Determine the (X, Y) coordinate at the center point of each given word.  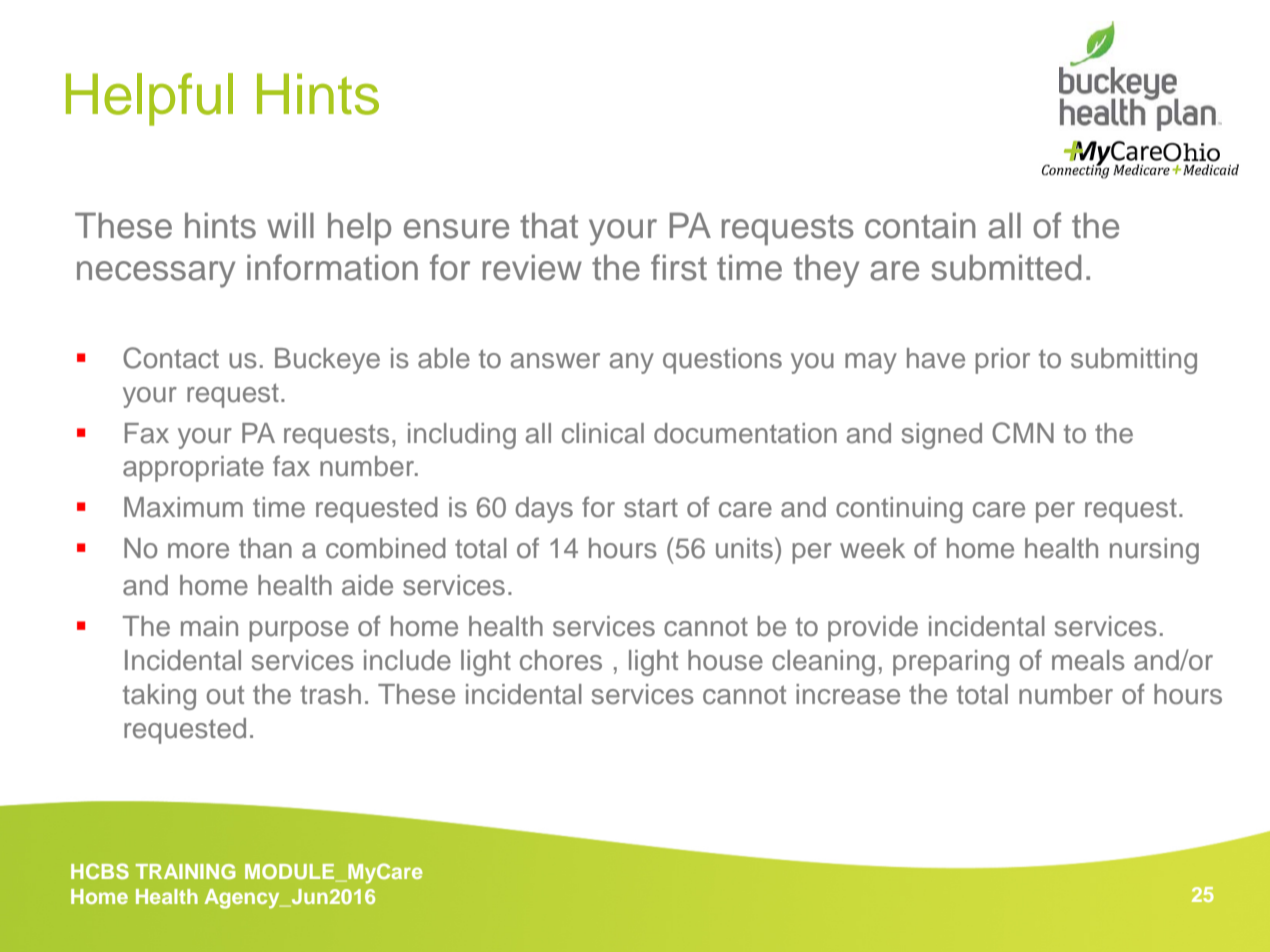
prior (1002, 361)
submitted (1006, 267)
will (290, 225)
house (725, 660)
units (744, 548)
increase (848, 694)
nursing (1154, 551)
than (265, 548)
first (679, 267)
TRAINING (186, 871)
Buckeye (327, 361)
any (632, 363)
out (225, 695)
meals (1088, 660)
